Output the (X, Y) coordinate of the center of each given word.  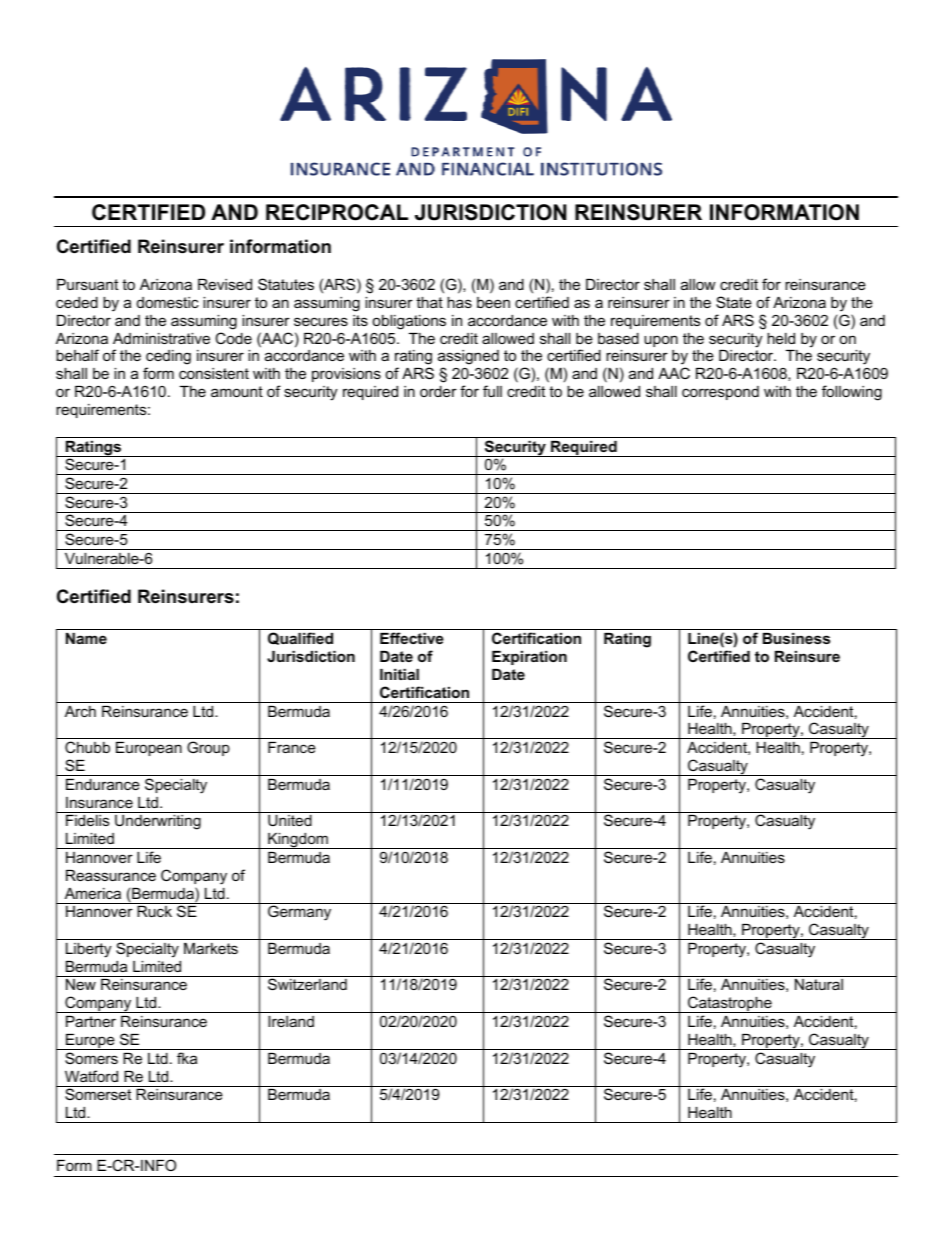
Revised (225, 284)
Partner (91, 1021)
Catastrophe (730, 1004)
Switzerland (307, 984)
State (734, 302)
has (459, 302)
